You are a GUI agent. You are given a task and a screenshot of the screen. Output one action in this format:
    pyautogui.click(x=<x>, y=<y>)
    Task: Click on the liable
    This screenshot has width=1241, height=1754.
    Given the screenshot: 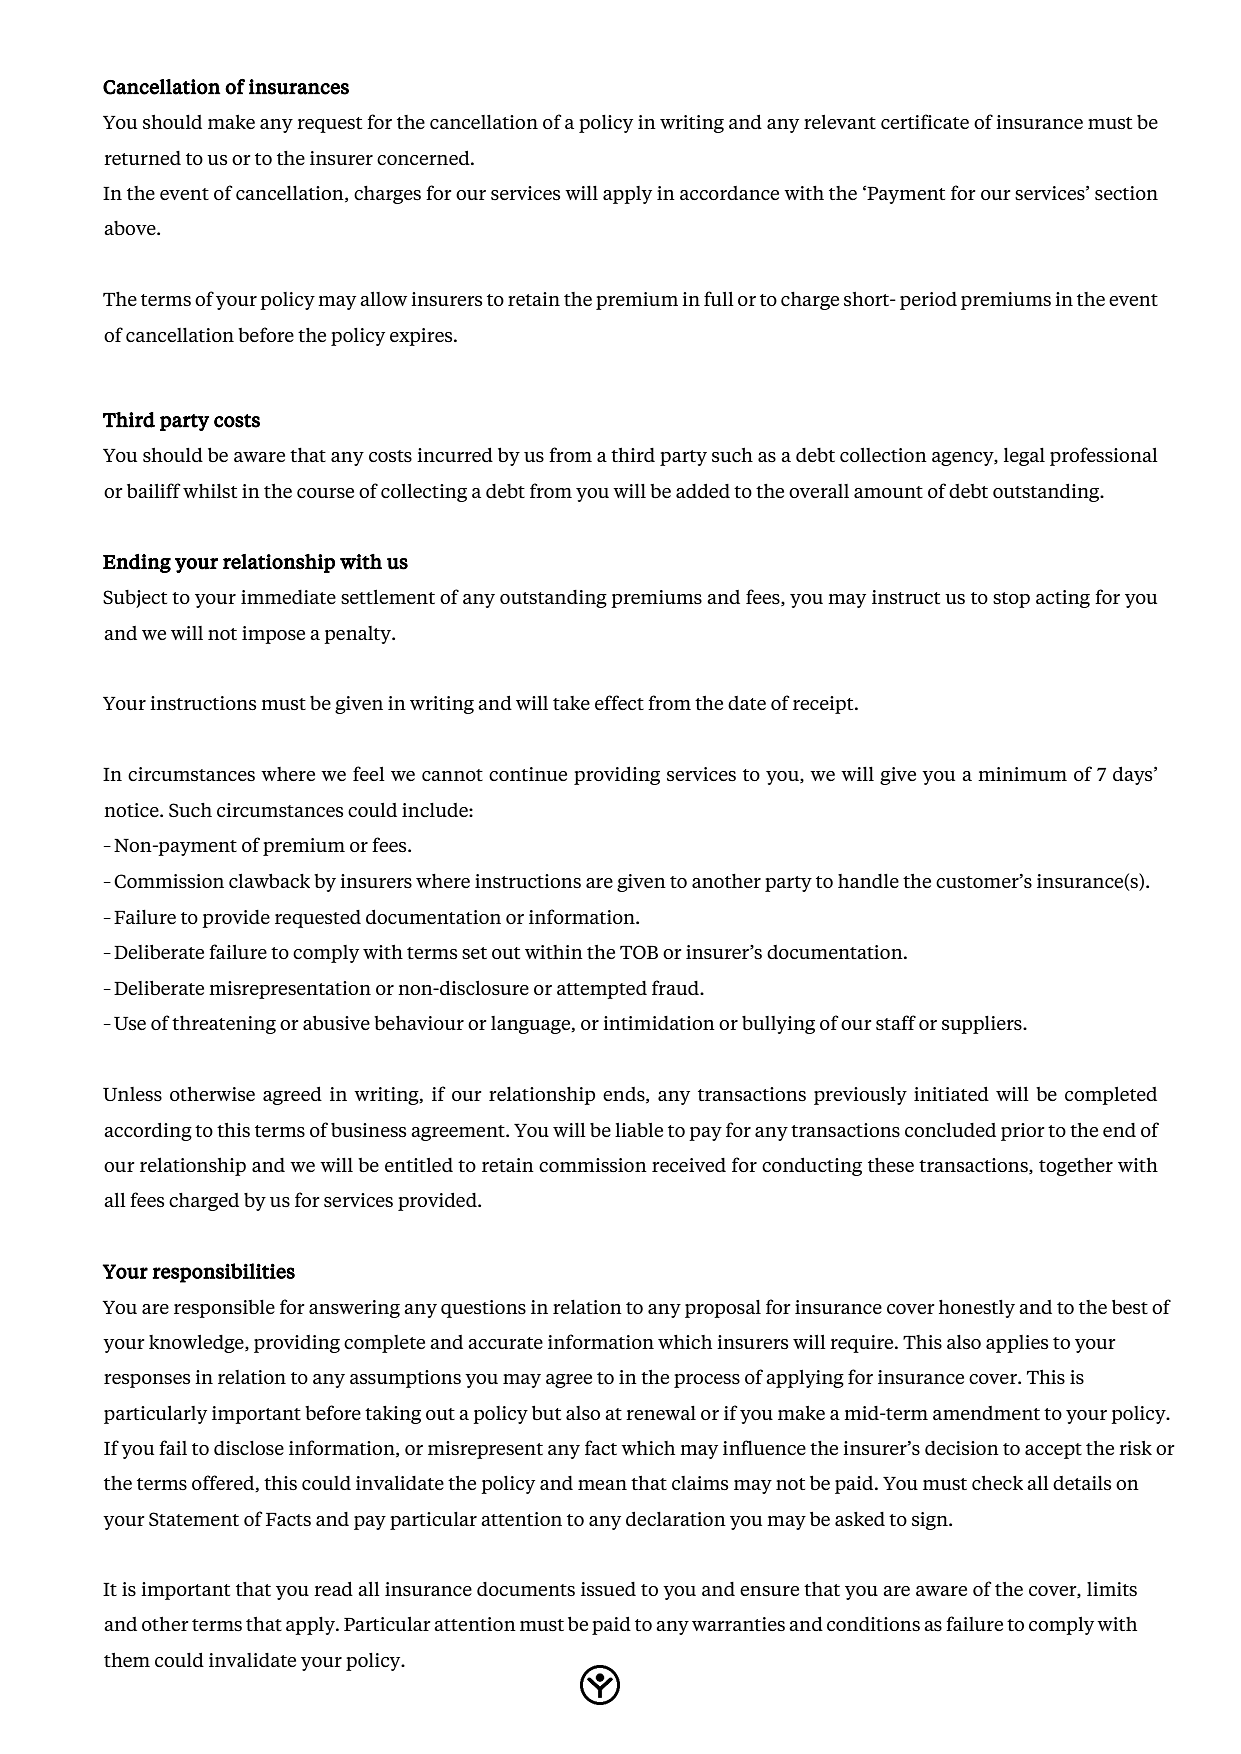 What is the action you would take?
    pyautogui.click(x=639, y=1130)
